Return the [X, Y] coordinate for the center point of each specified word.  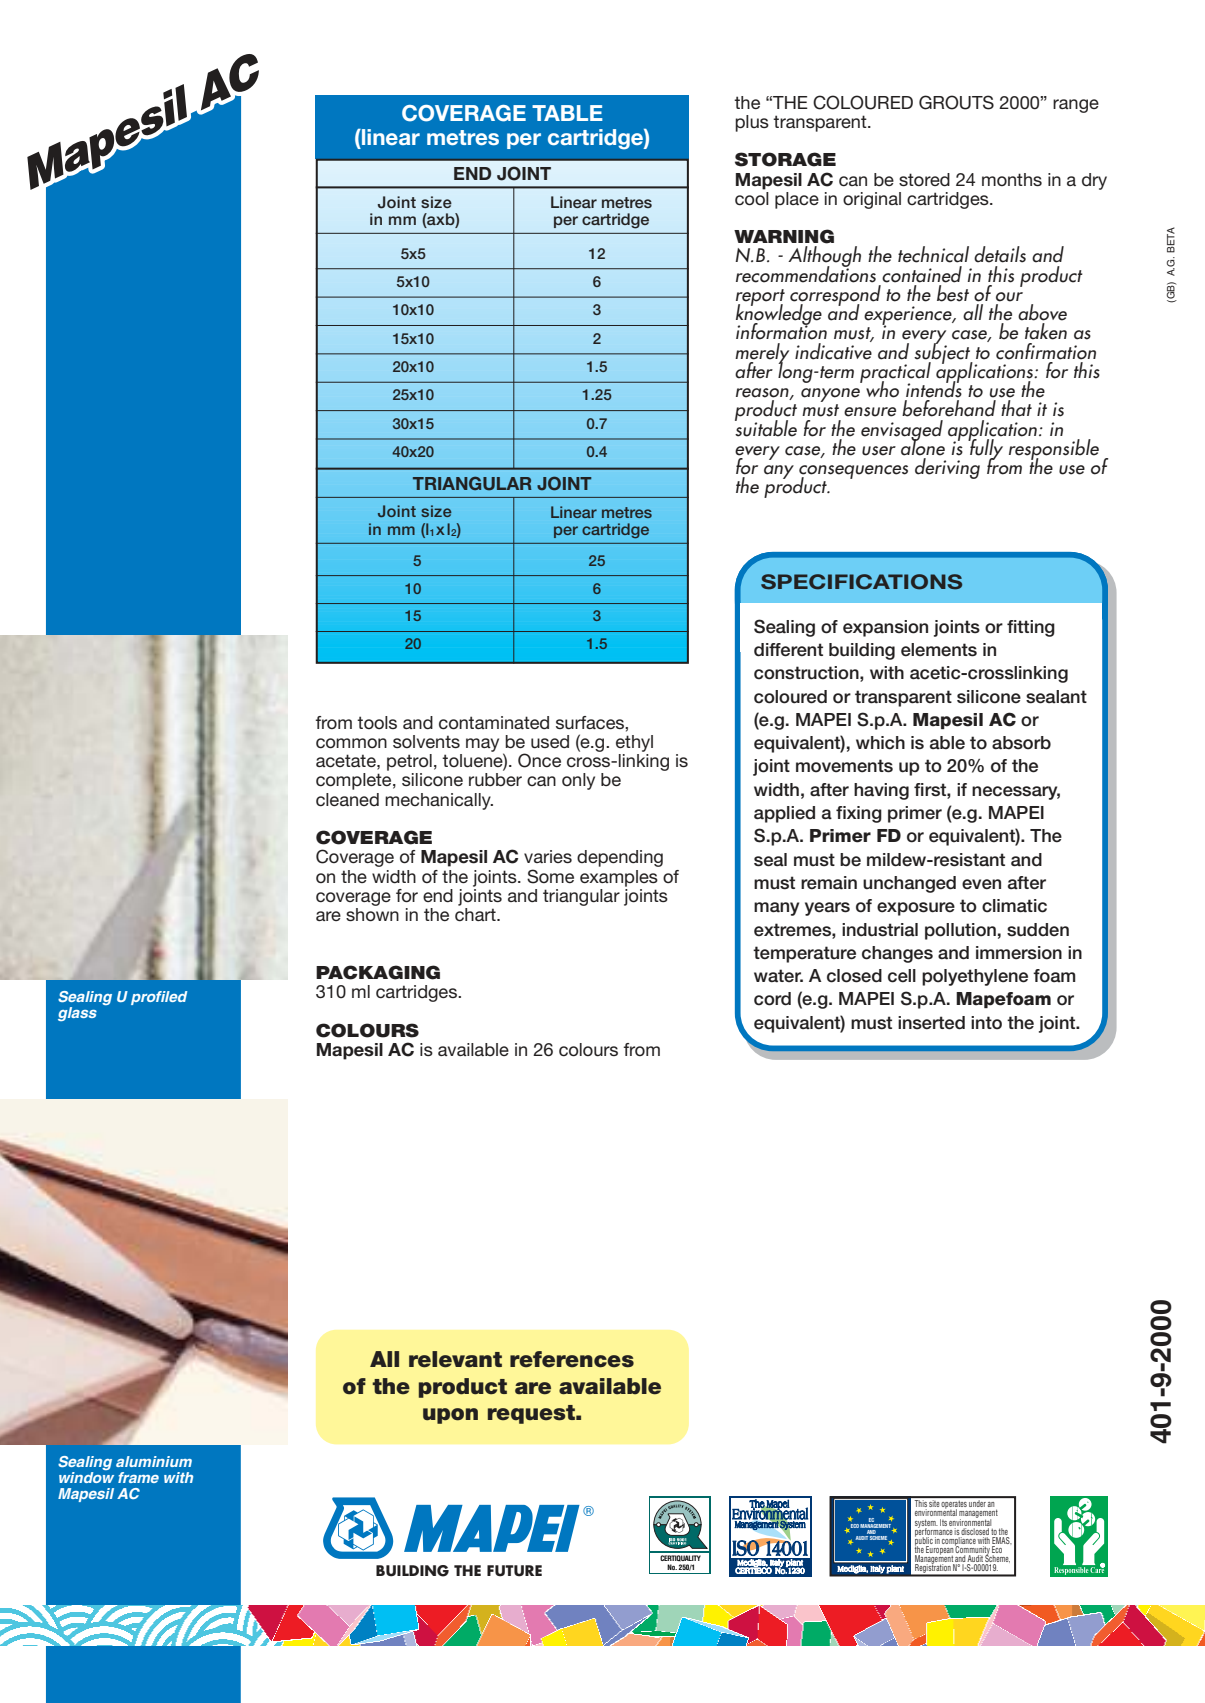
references [572, 1359]
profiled [159, 998]
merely [762, 354]
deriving [947, 468]
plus [752, 123]
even [981, 884]
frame [138, 1477]
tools [377, 722]
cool [752, 197]
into [986, 1023]
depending [620, 858]
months [1012, 179]
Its [943, 1522]
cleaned [347, 799]
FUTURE [514, 1571]
